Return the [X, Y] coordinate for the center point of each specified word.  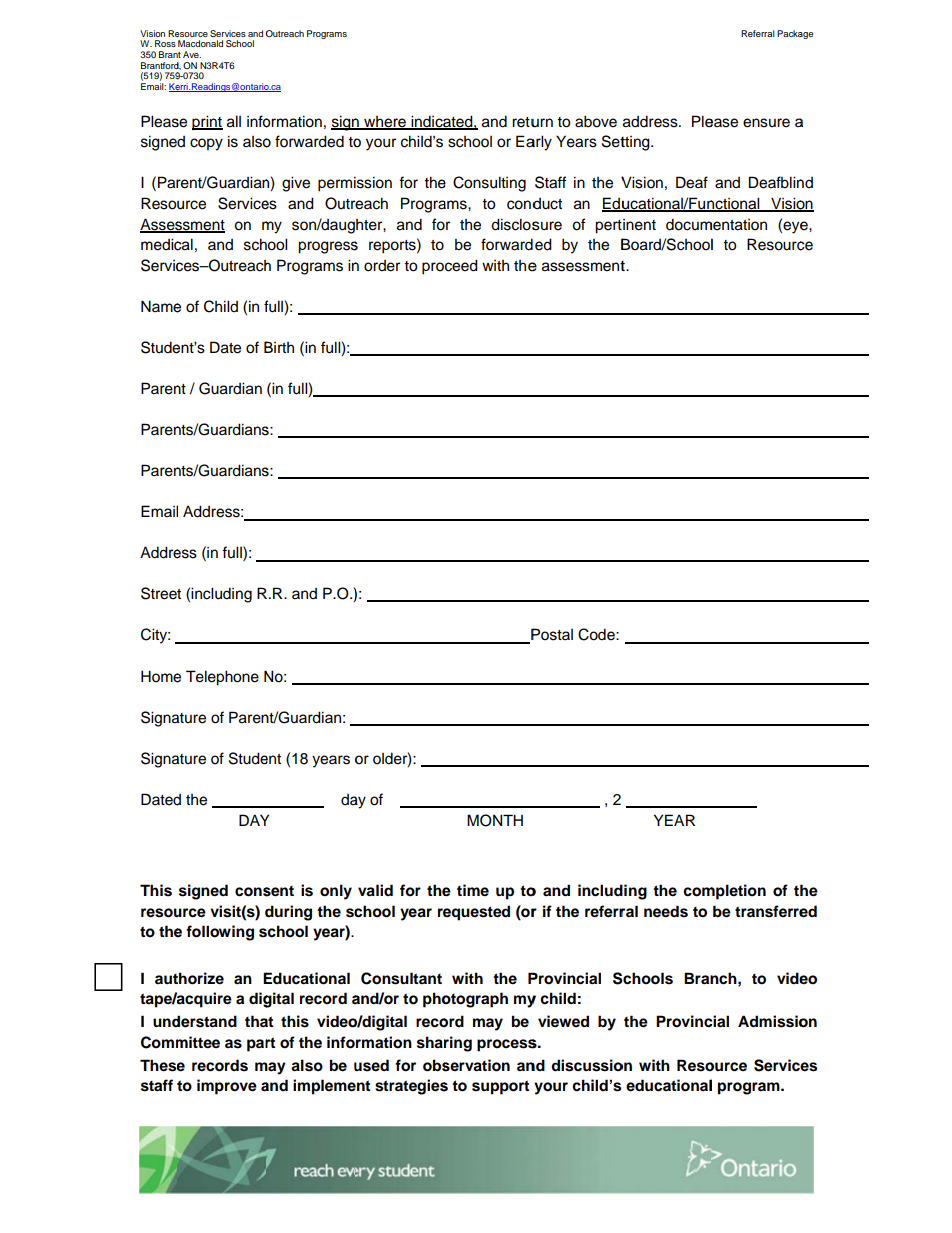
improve [227, 1087]
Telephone [222, 678]
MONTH [495, 820]
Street [161, 593]
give [296, 184]
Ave [192, 54]
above [596, 121]
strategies [411, 1087]
